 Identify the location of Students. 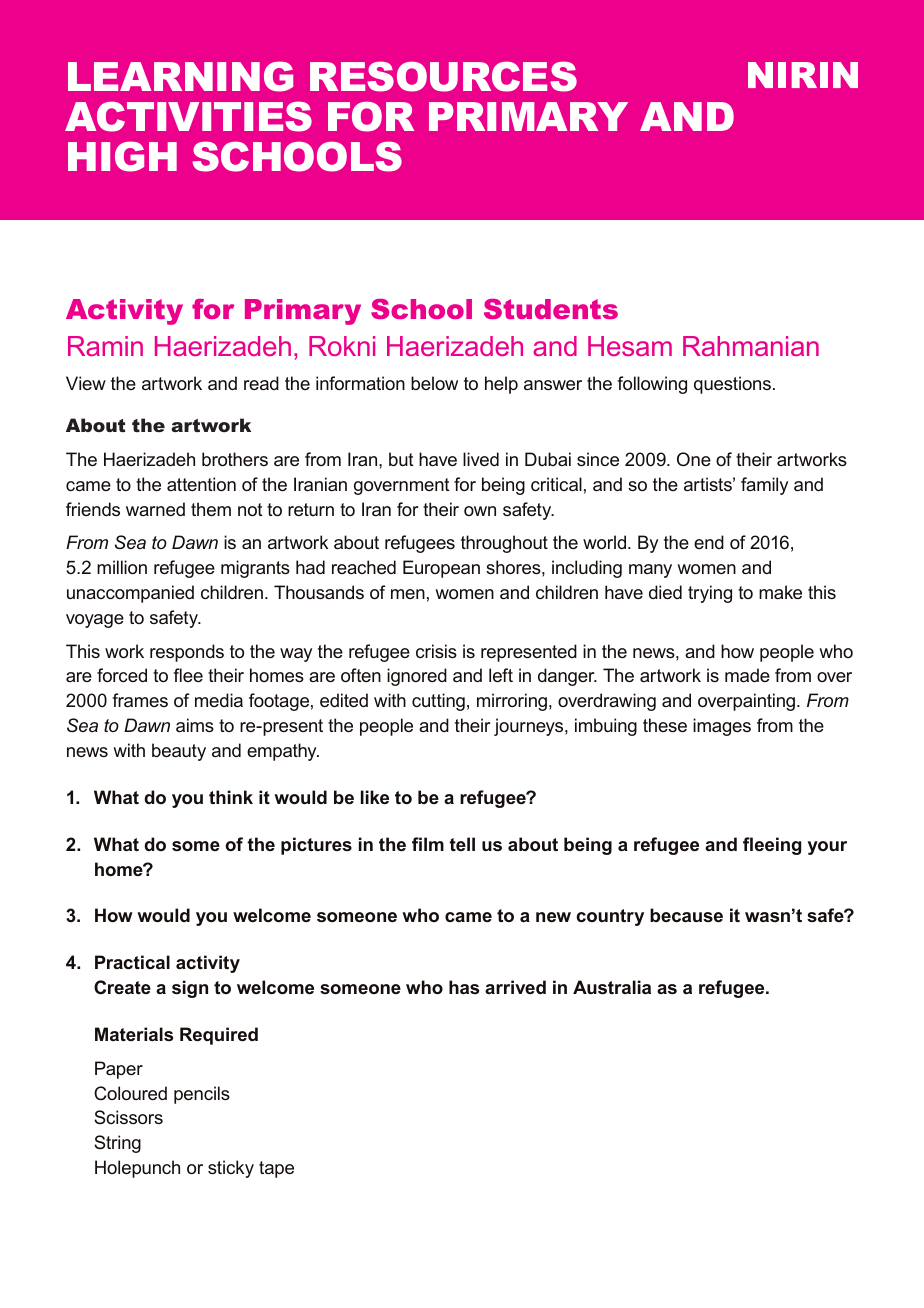
(551, 309).
